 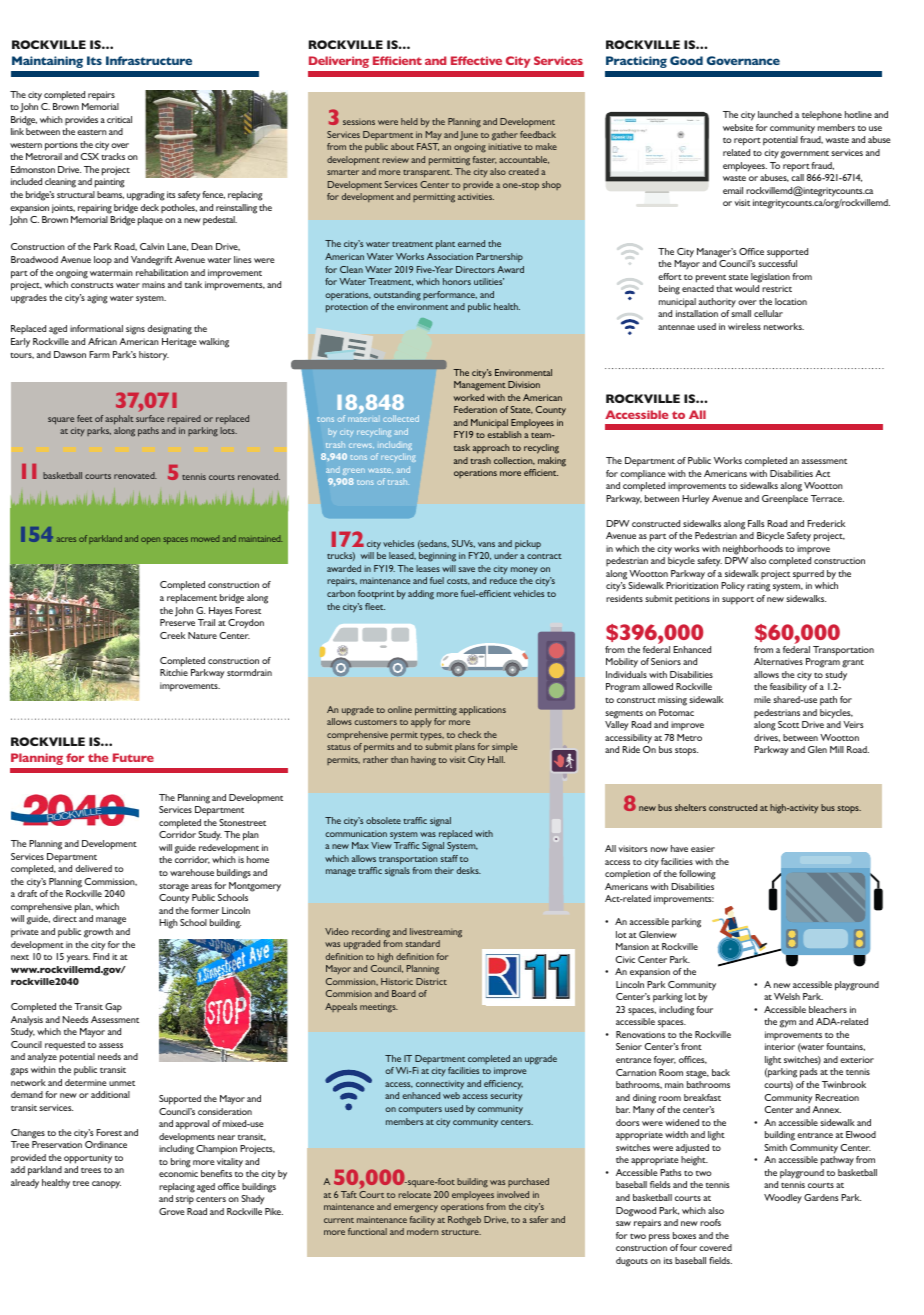 What do you see at coordinates (409, 121) in the screenshot?
I see `held` at bounding box center [409, 121].
